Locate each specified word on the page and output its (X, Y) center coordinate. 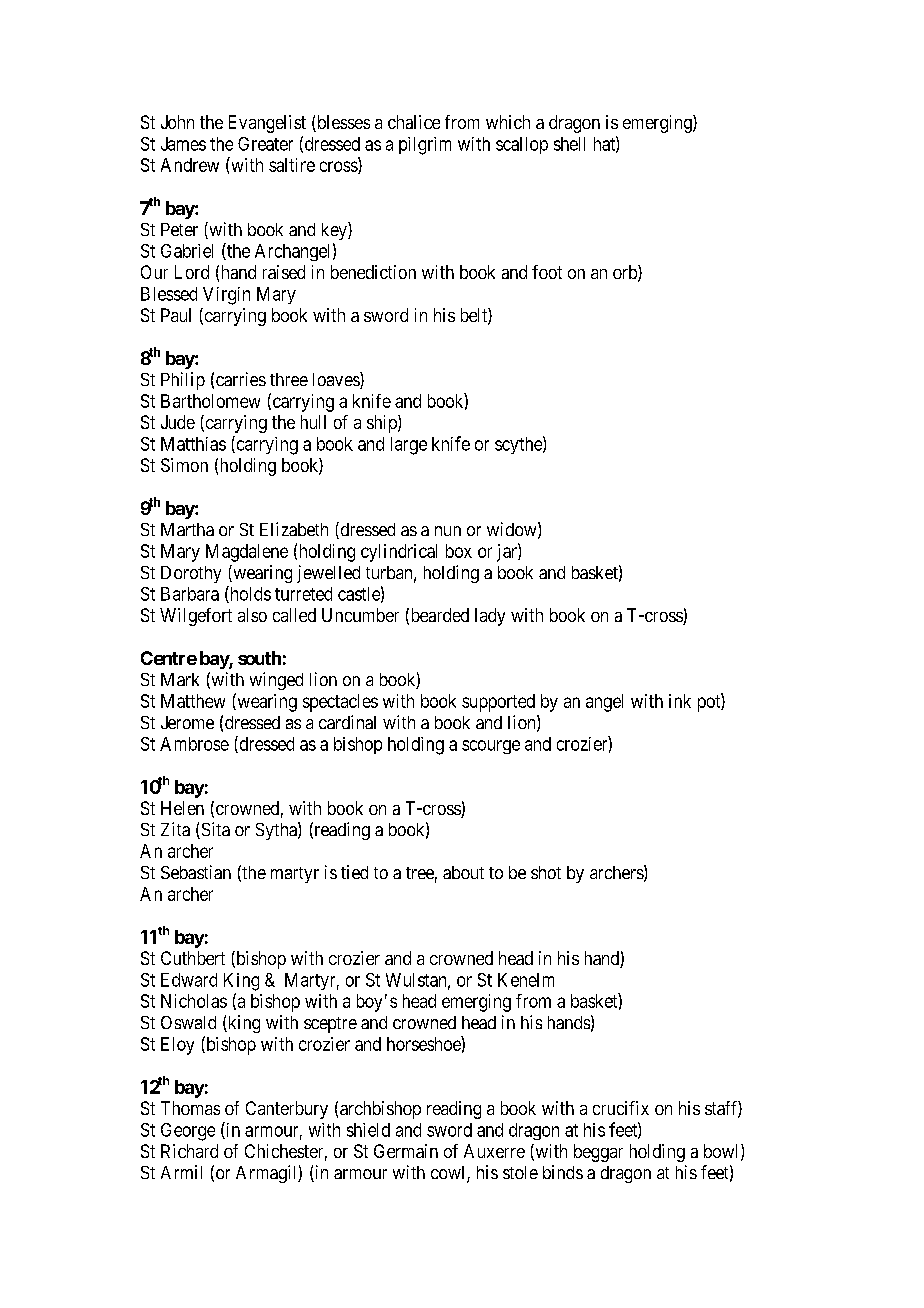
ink (680, 701)
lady (490, 617)
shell (569, 144)
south (259, 658)
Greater (265, 144)
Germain (406, 1151)
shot (546, 872)
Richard (189, 1151)
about (463, 872)
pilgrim (425, 146)
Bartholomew (210, 401)
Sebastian (196, 872)
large (409, 446)
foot (547, 272)
